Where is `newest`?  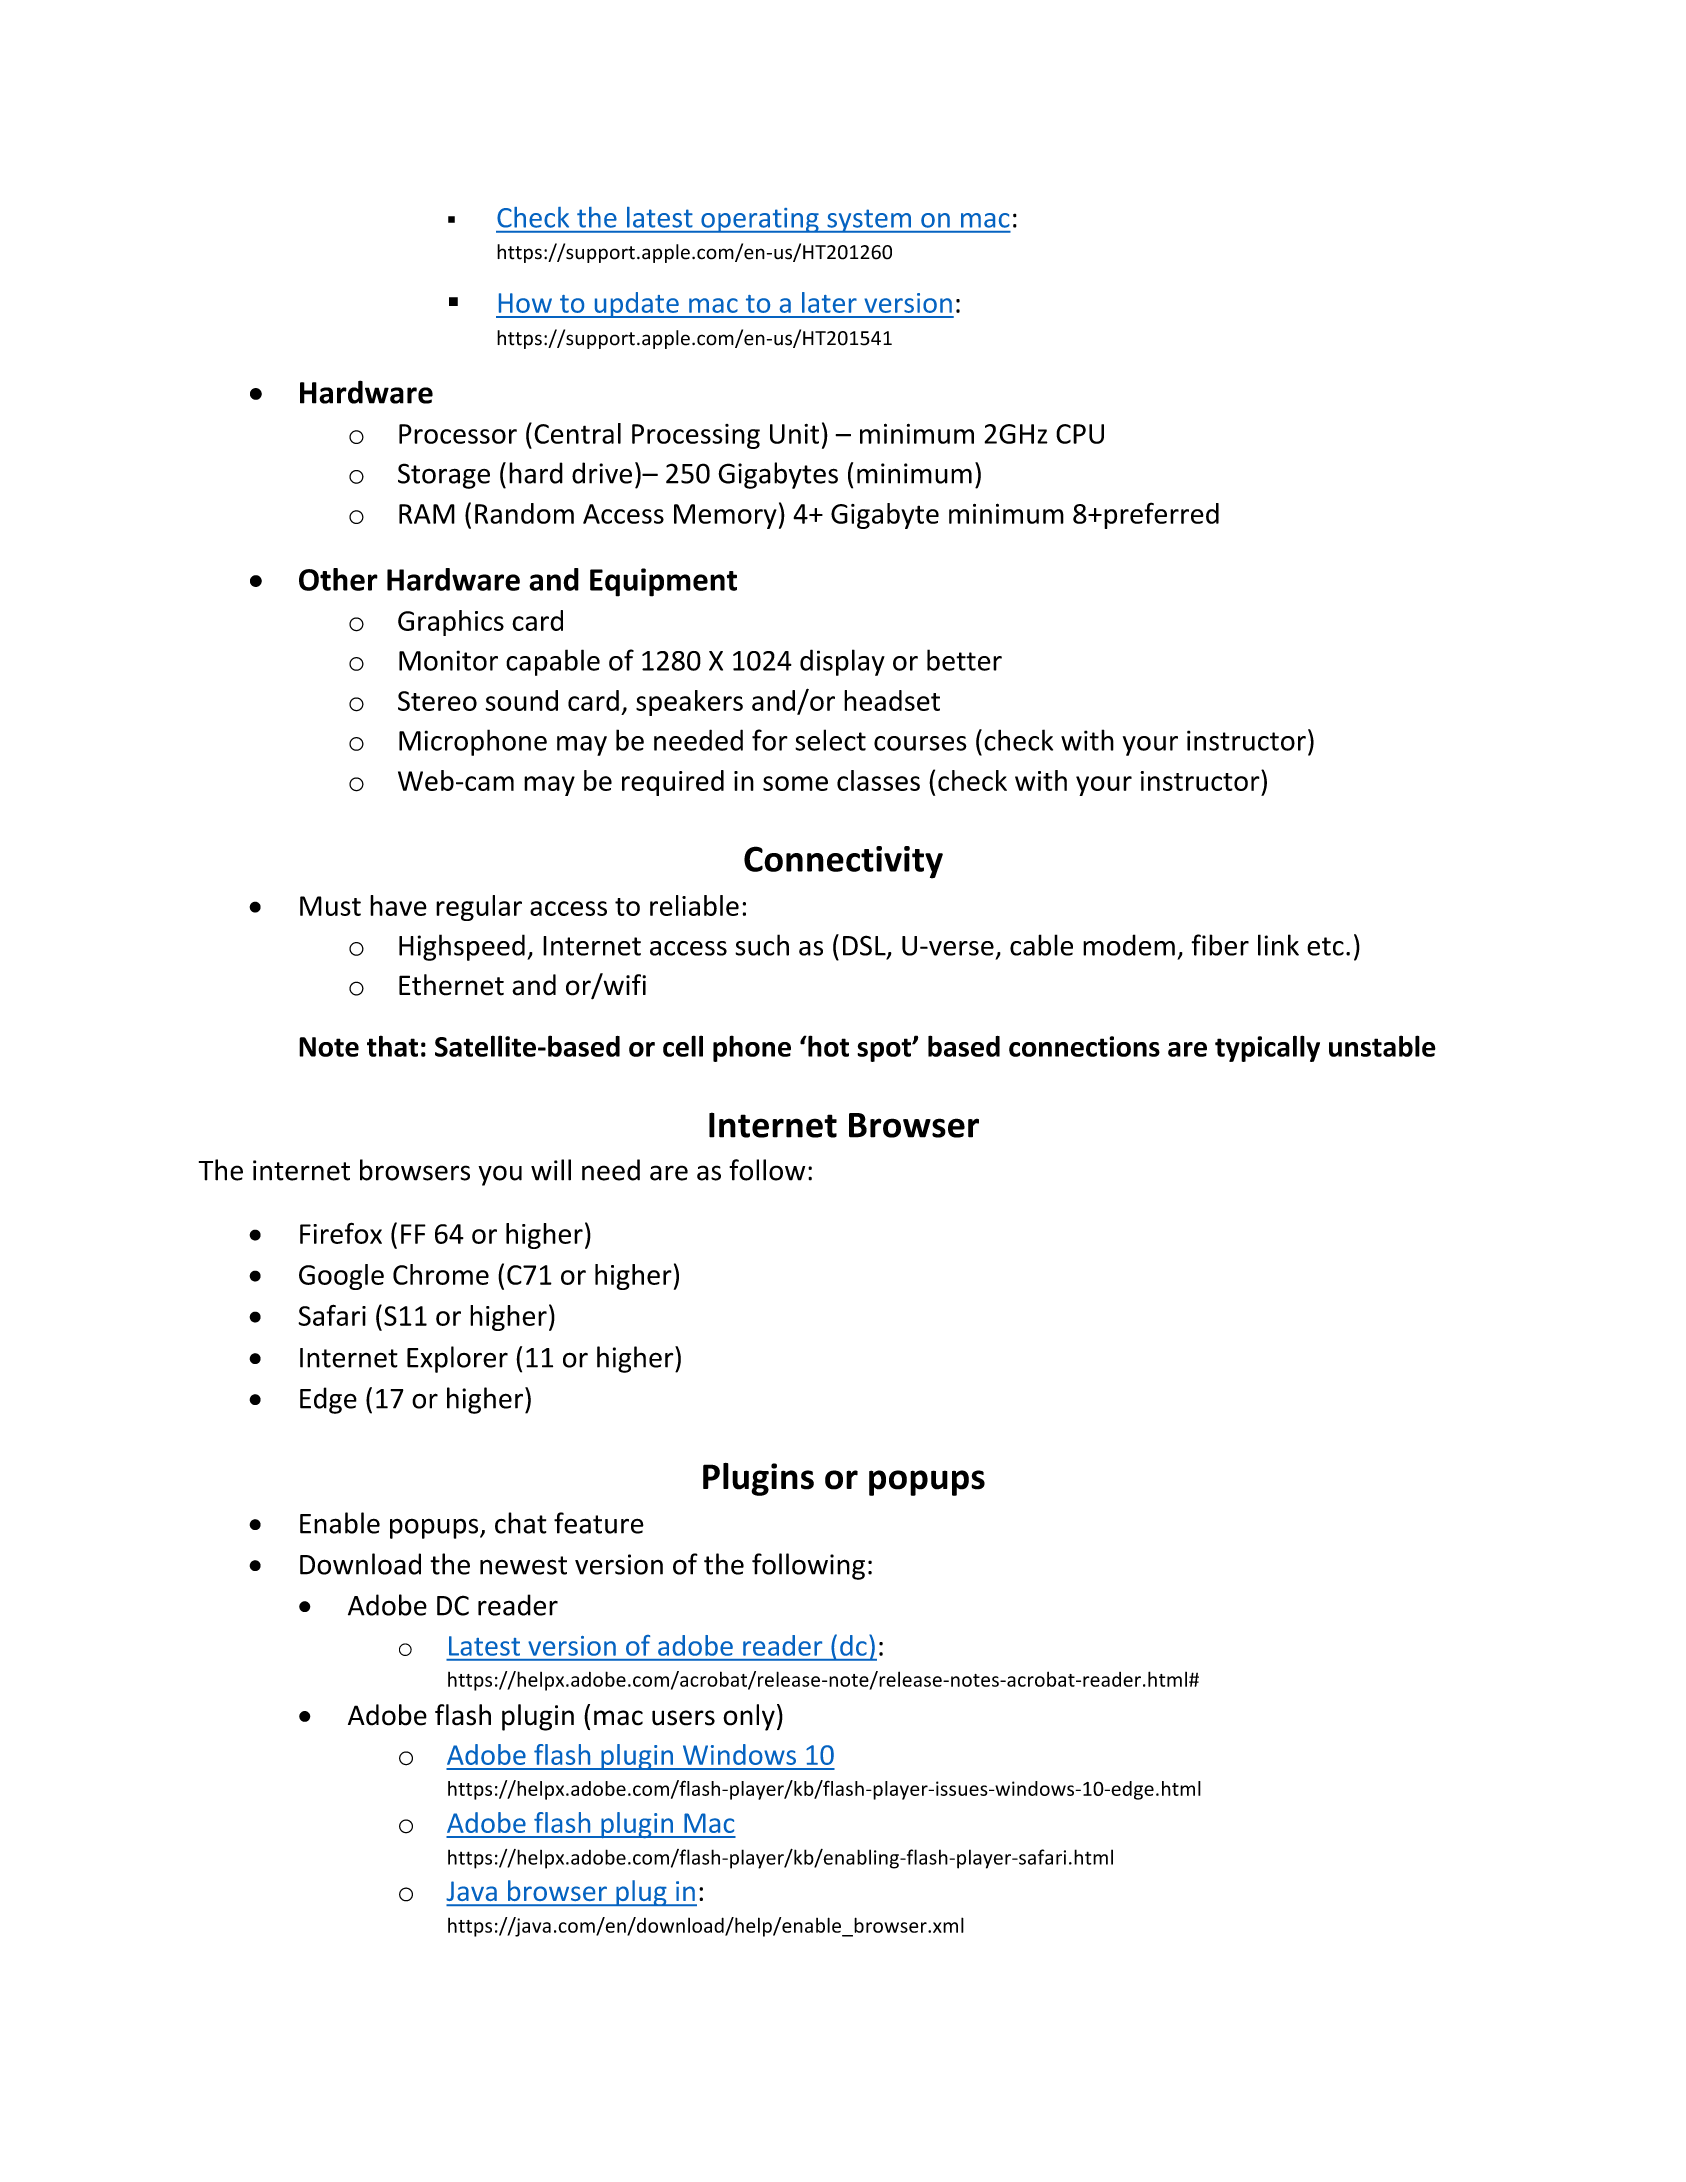
newest is located at coordinates (523, 1565).
